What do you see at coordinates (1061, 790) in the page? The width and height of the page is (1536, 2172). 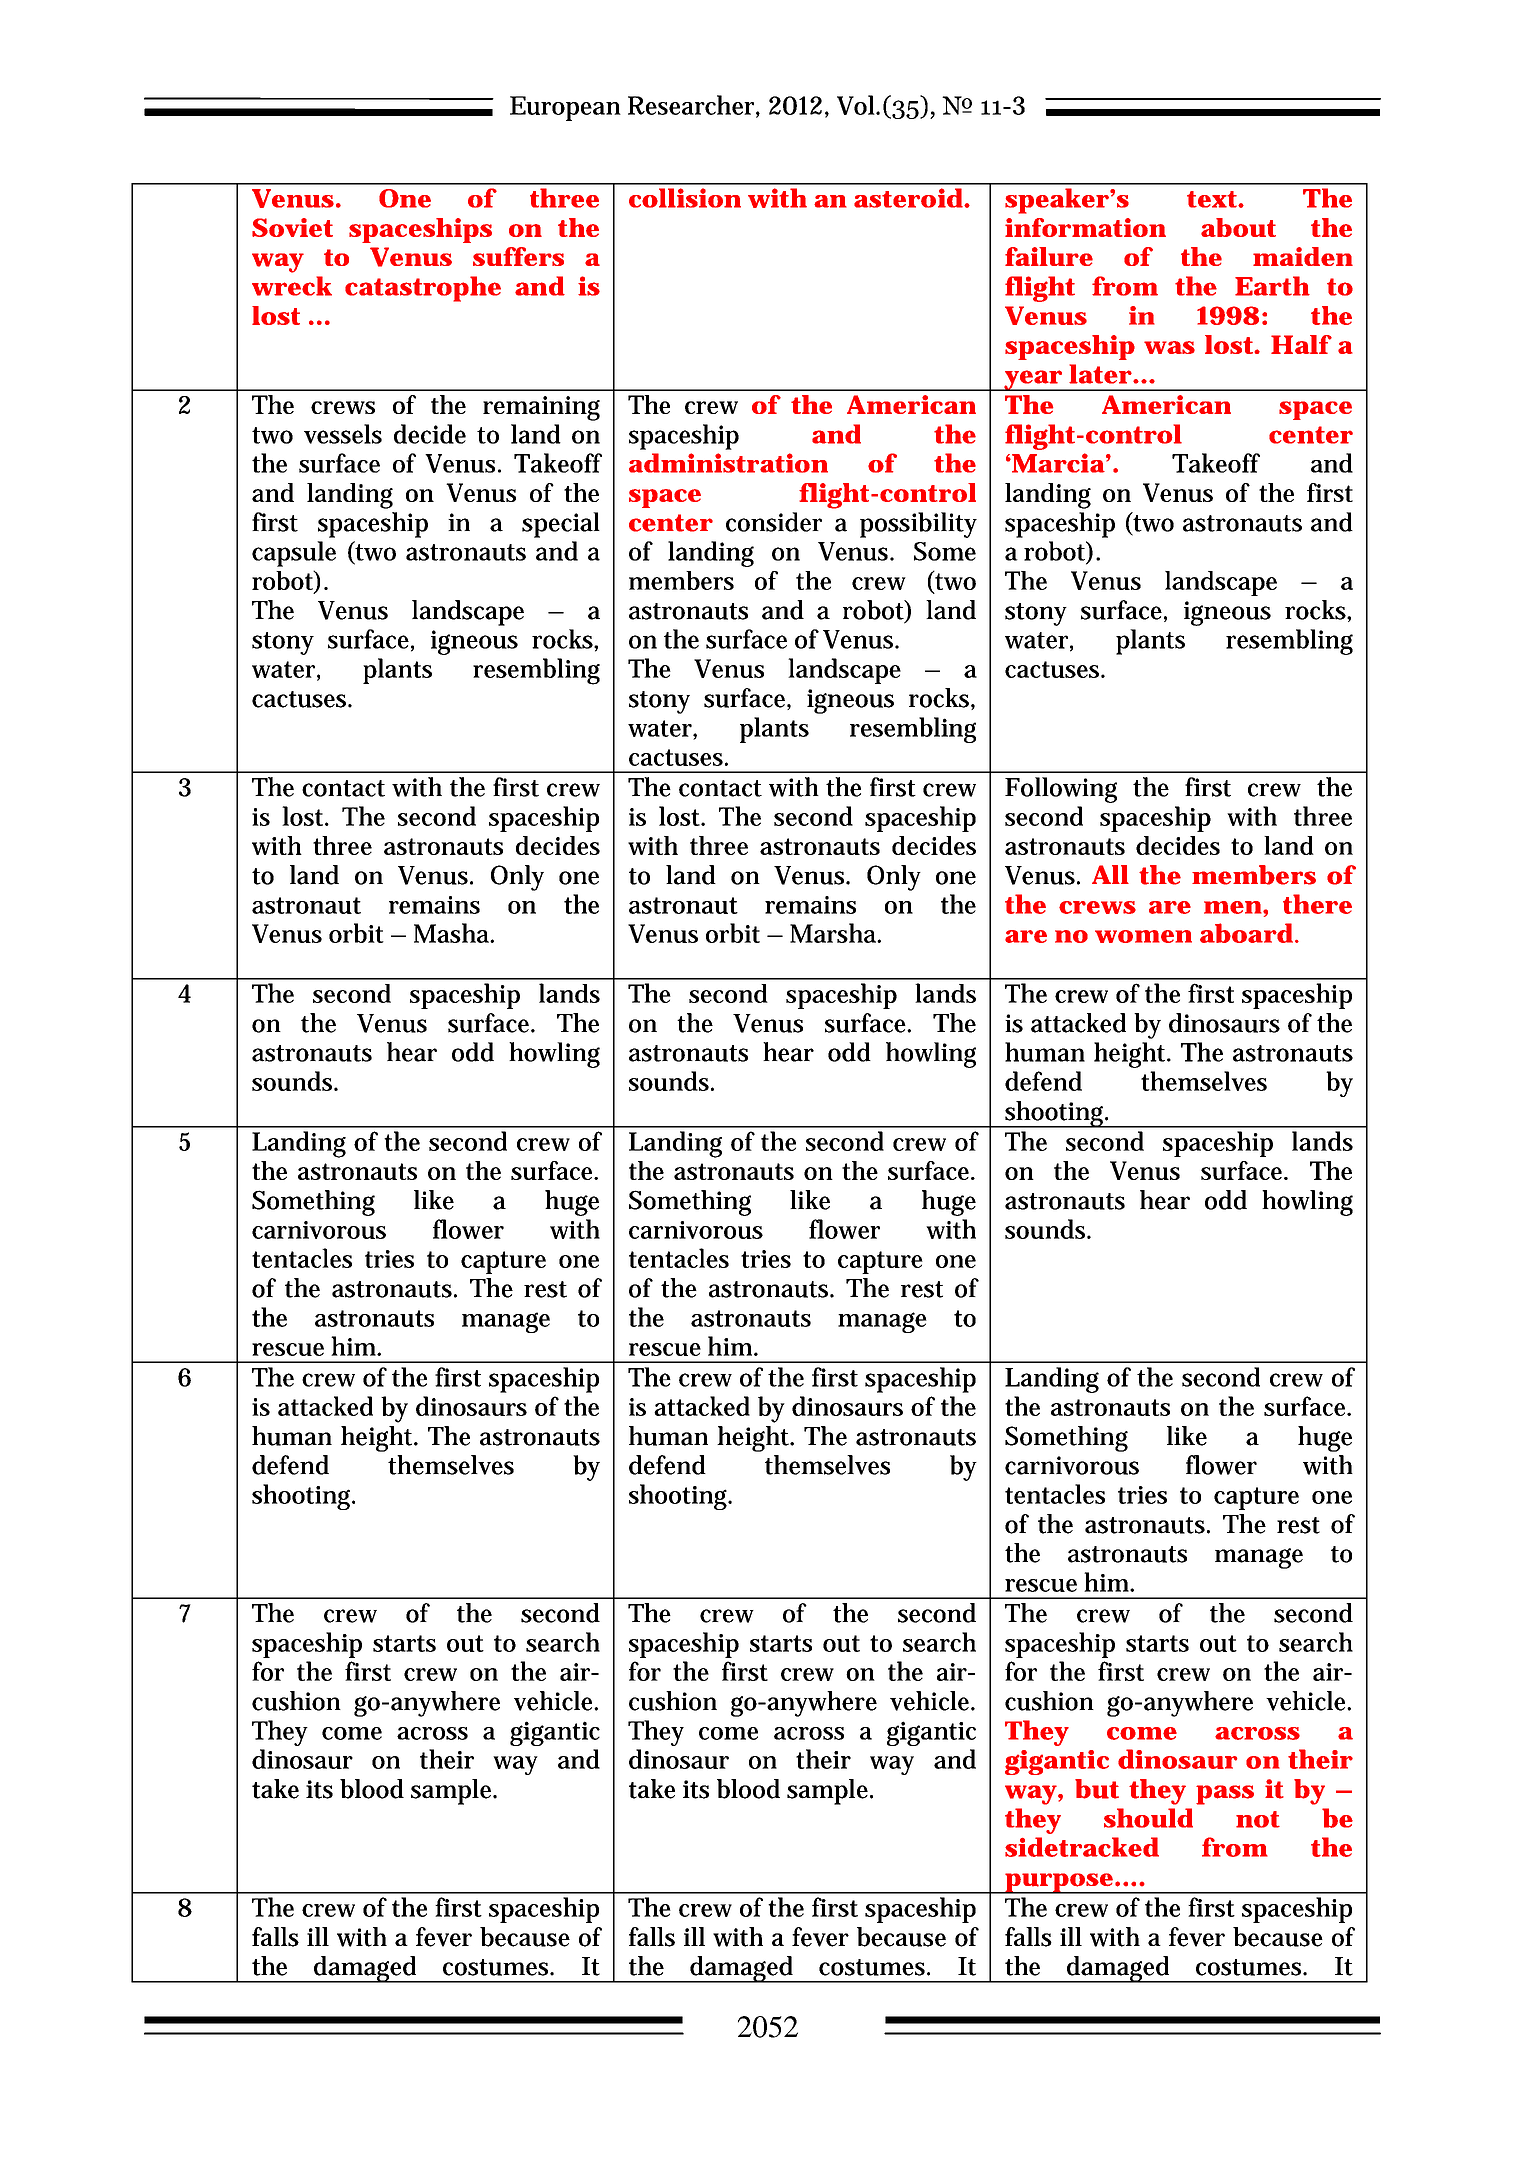 I see `Following` at bounding box center [1061, 790].
